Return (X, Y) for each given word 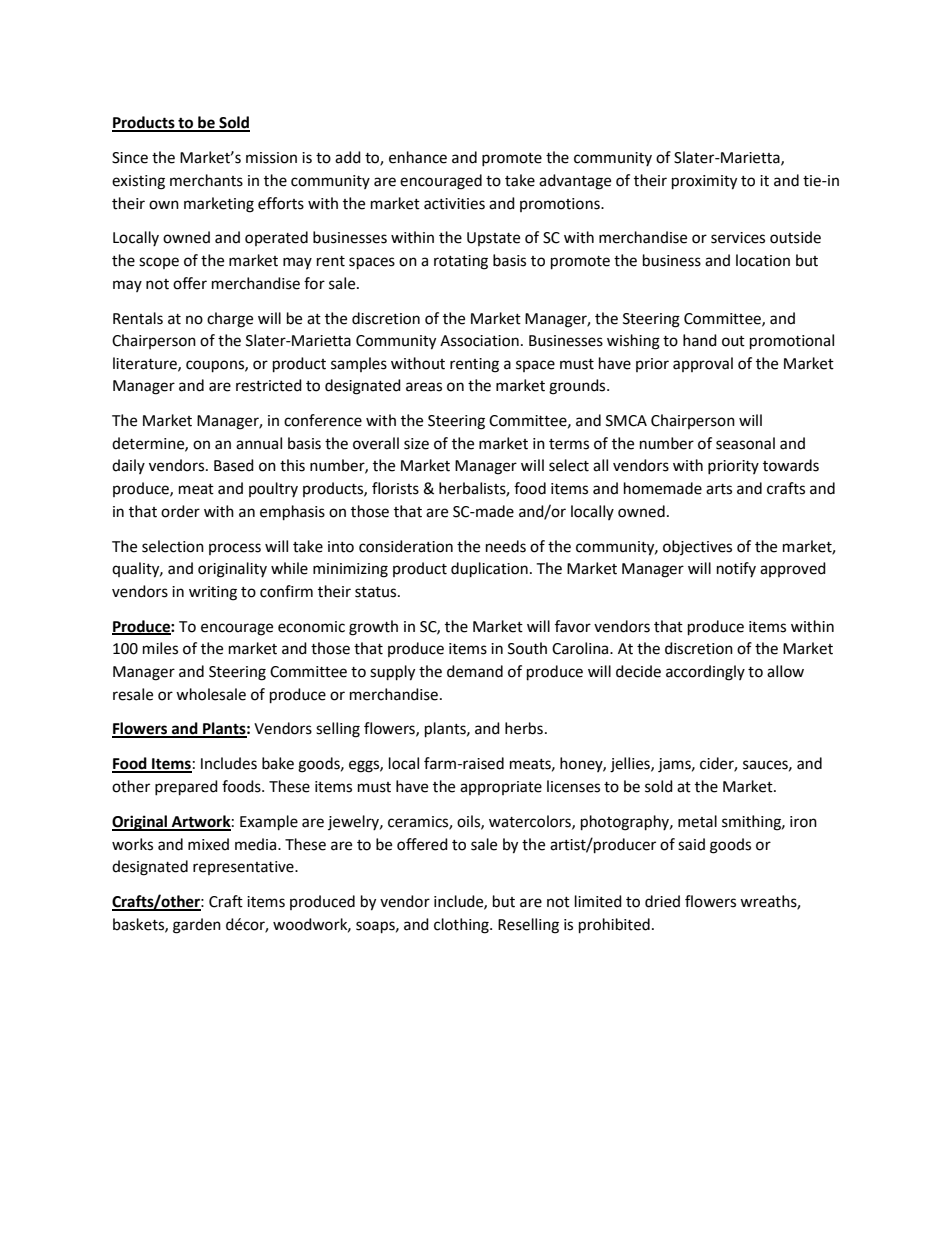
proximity (704, 182)
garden (197, 926)
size (416, 444)
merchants (206, 180)
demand (475, 671)
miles (160, 648)
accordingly (705, 673)
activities (454, 204)
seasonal (745, 443)
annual (259, 443)
